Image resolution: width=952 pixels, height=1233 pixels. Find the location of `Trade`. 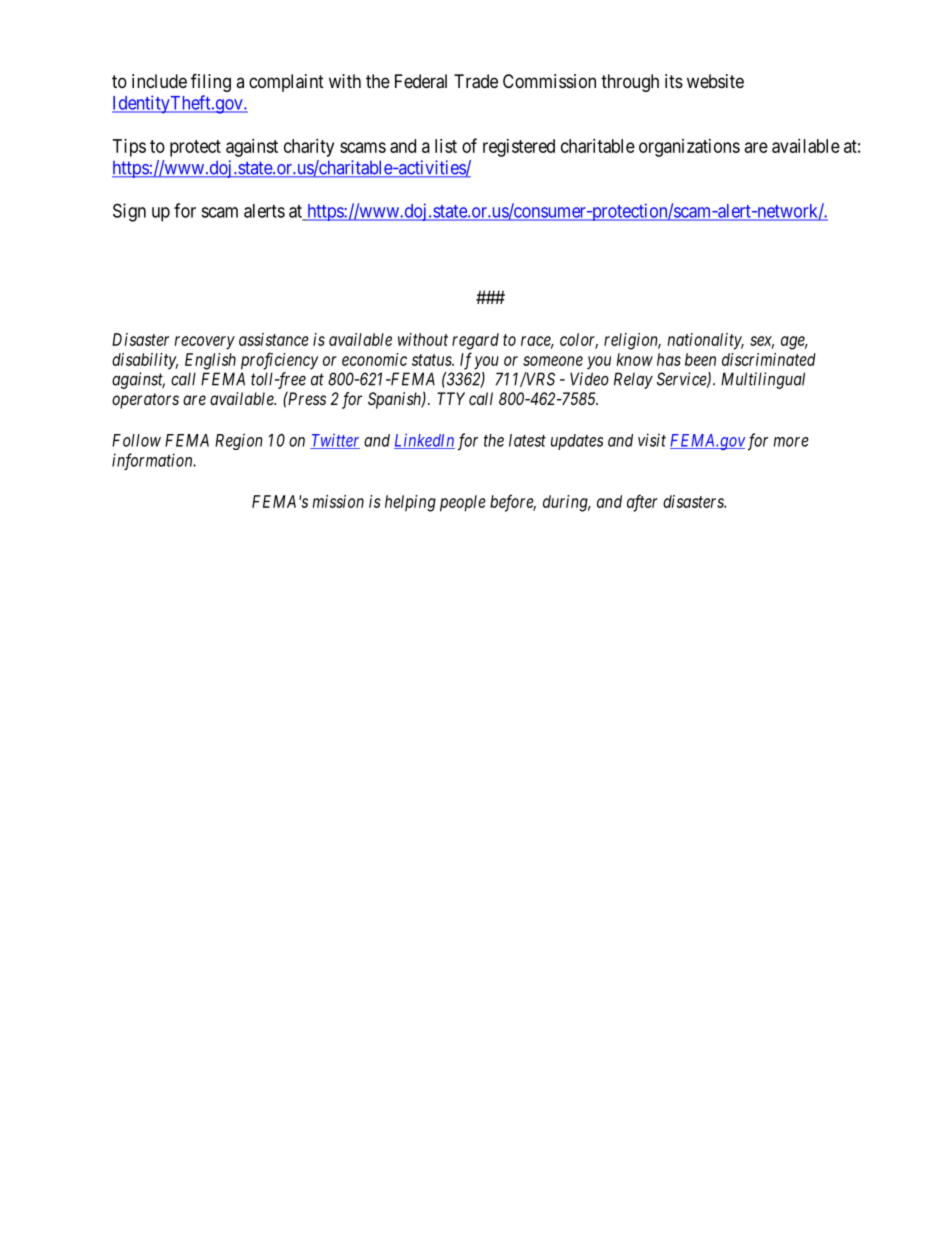

Trade is located at coordinates (476, 81).
